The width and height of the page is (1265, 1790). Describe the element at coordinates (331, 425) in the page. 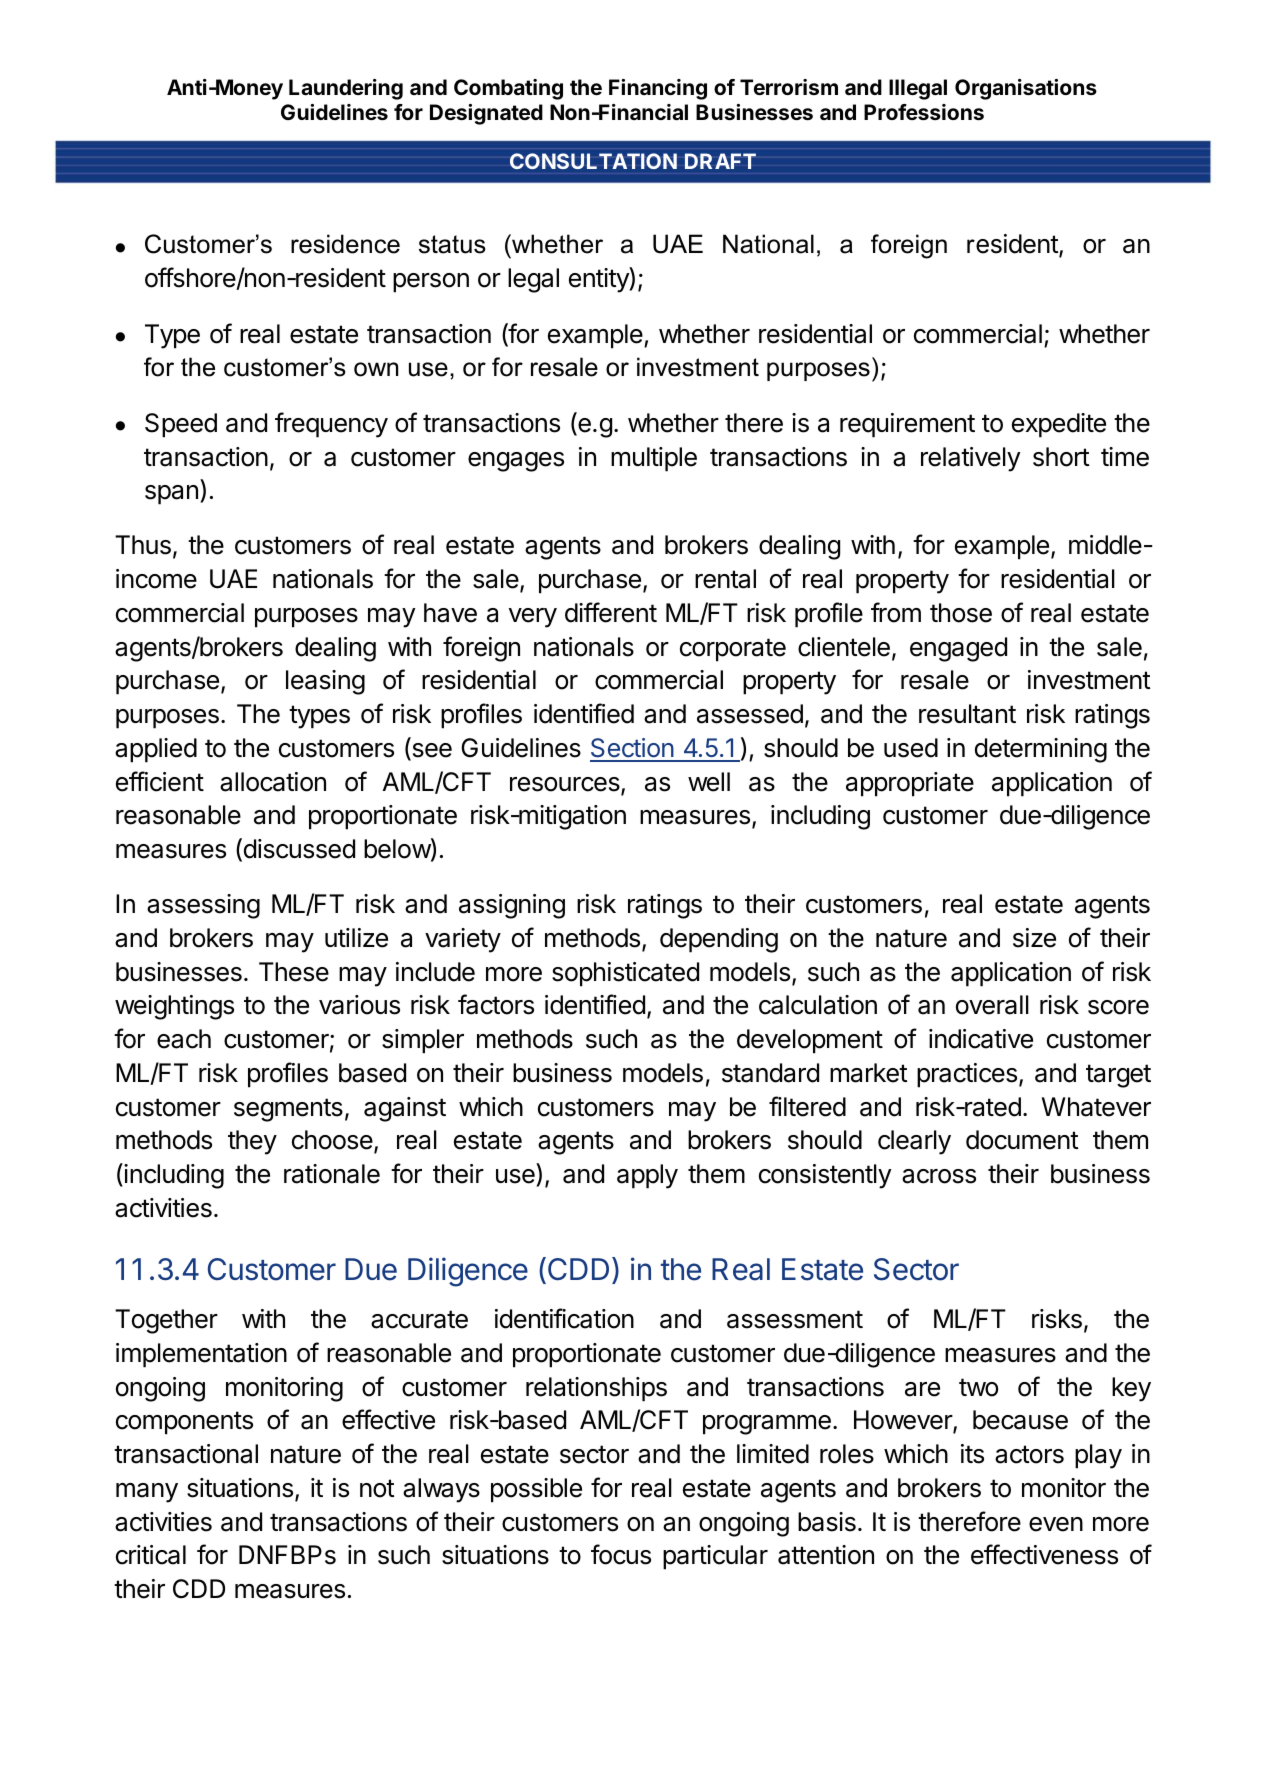

I see `frequency` at that location.
